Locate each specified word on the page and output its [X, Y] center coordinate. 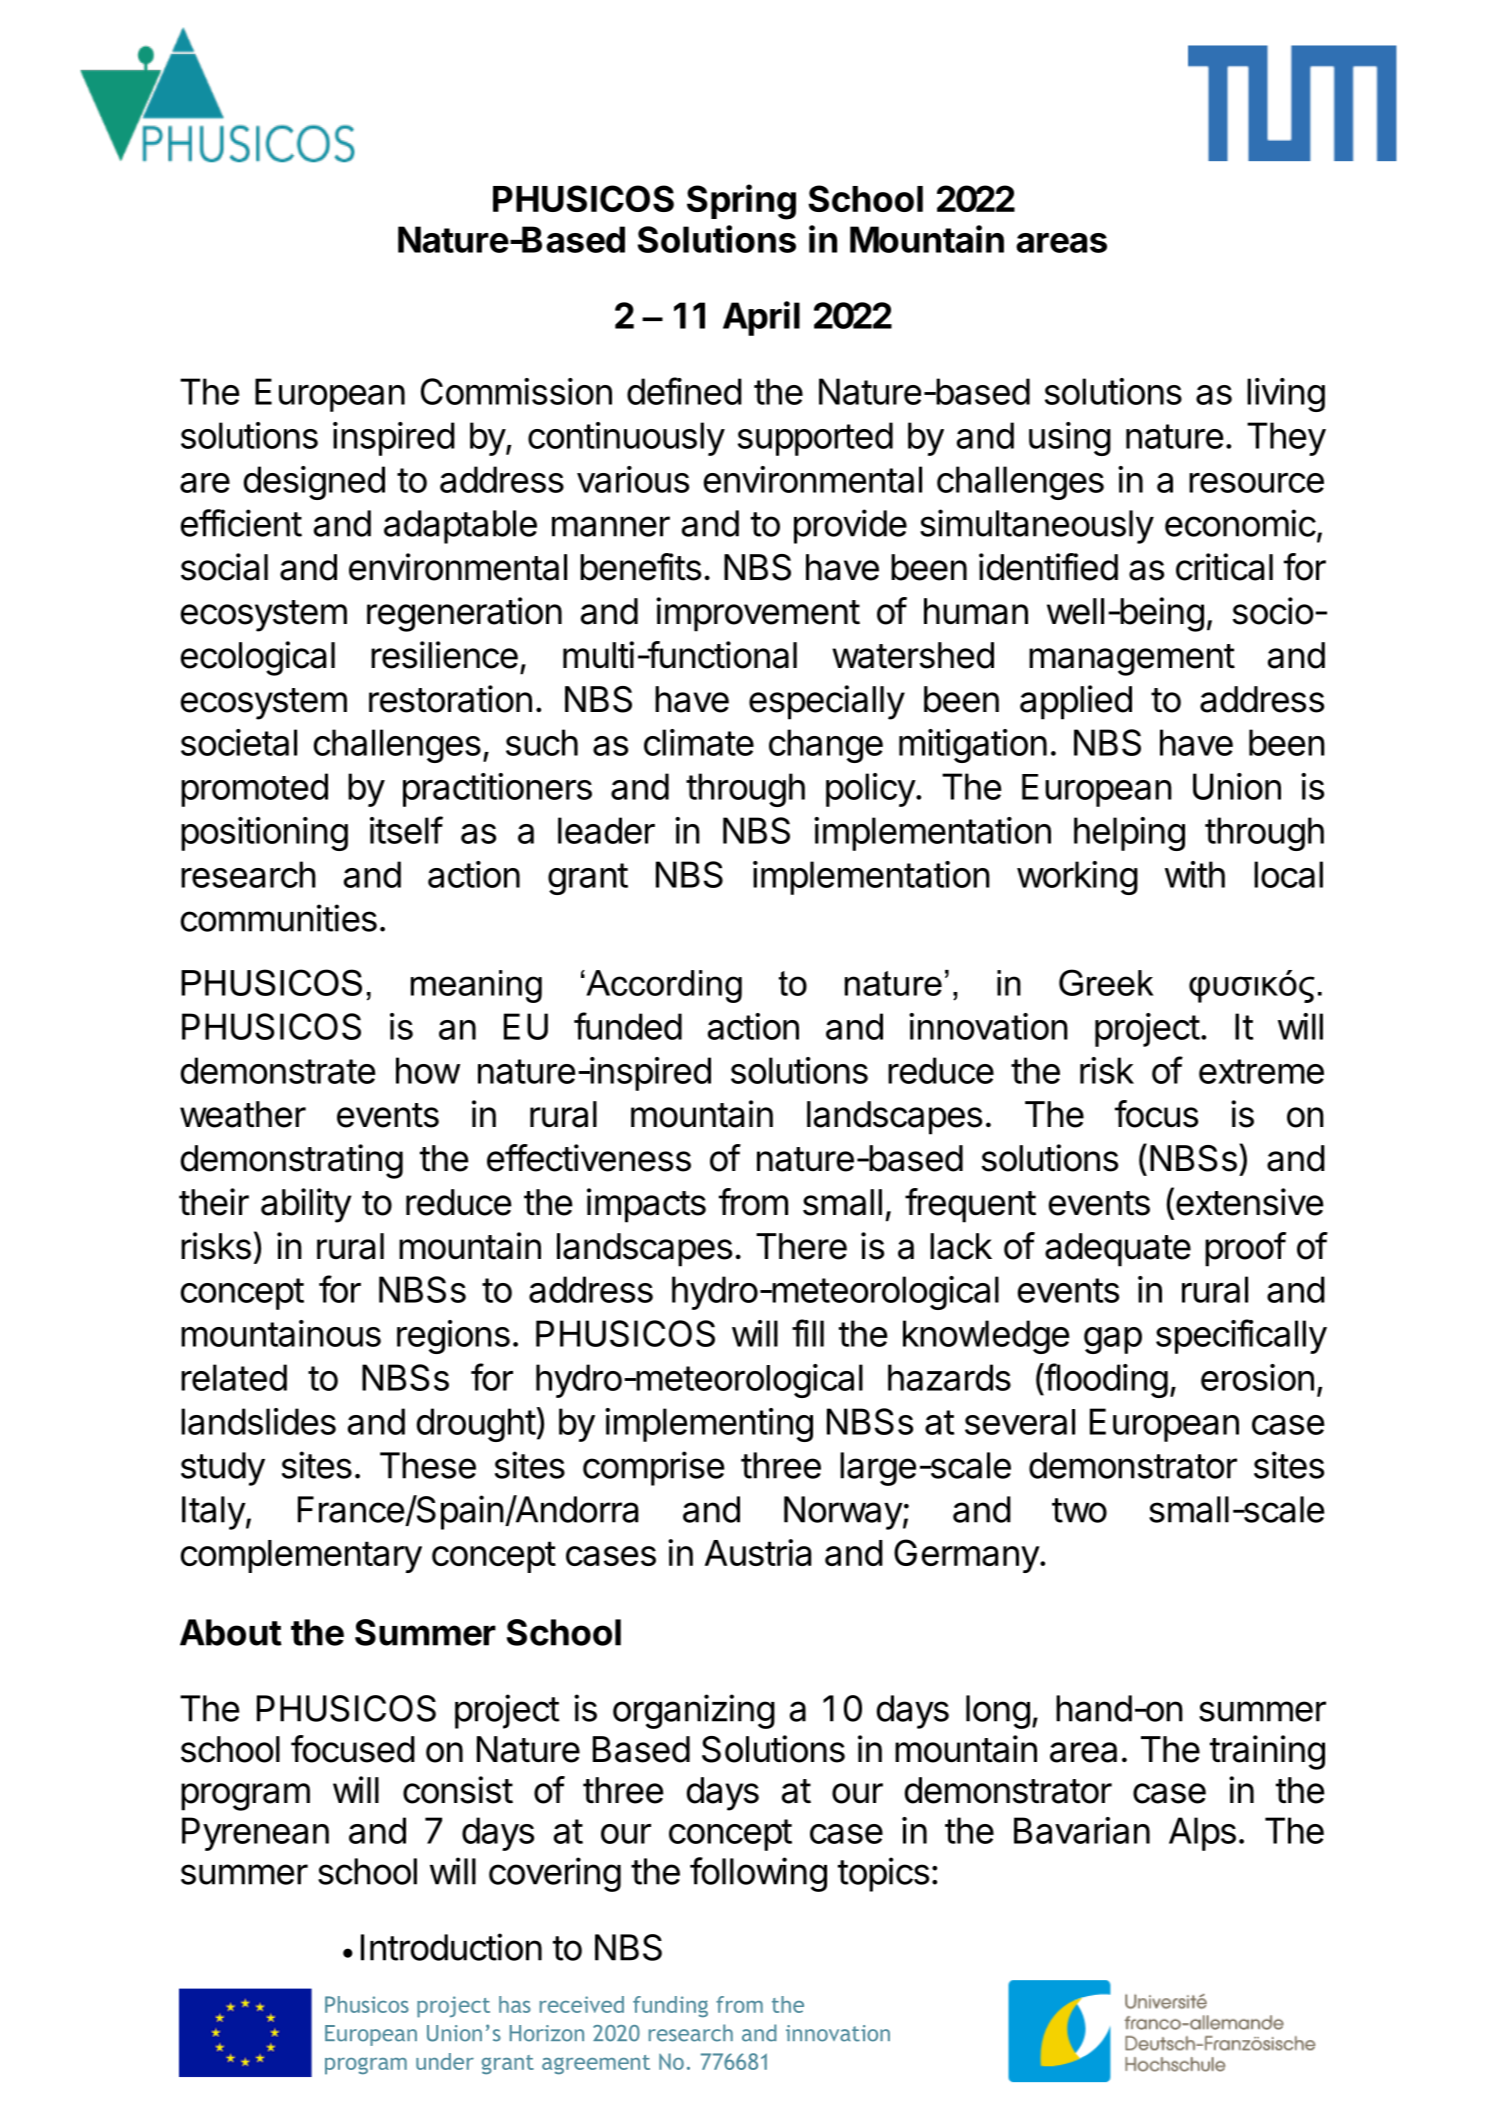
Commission [516, 391]
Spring [741, 202]
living [1286, 395]
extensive [1250, 1202]
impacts [646, 1205]
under [445, 2061]
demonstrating [292, 1161]
